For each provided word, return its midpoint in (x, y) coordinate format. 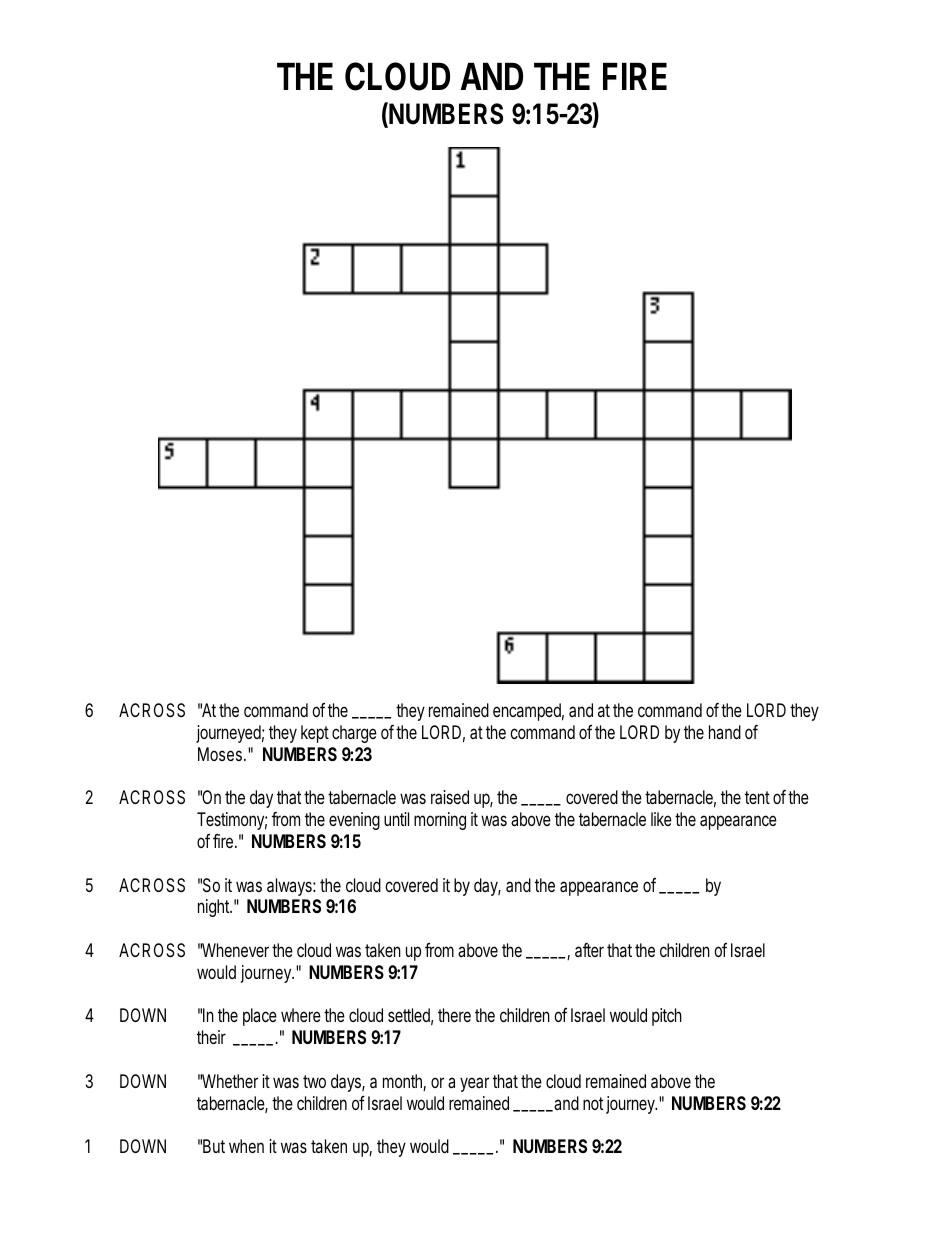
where (301, 1015)
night (215, 908)
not (593, 1103)
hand (725, 732)
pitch (667, 1017)
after (589, 950)
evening (354, 821)
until (396, 819)
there (454, 1015)
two (314, 1081)
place (260, 1017)
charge (354, 734)
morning (440, 821)
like (661, 819)
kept (315, 734)
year (474, 1084)
